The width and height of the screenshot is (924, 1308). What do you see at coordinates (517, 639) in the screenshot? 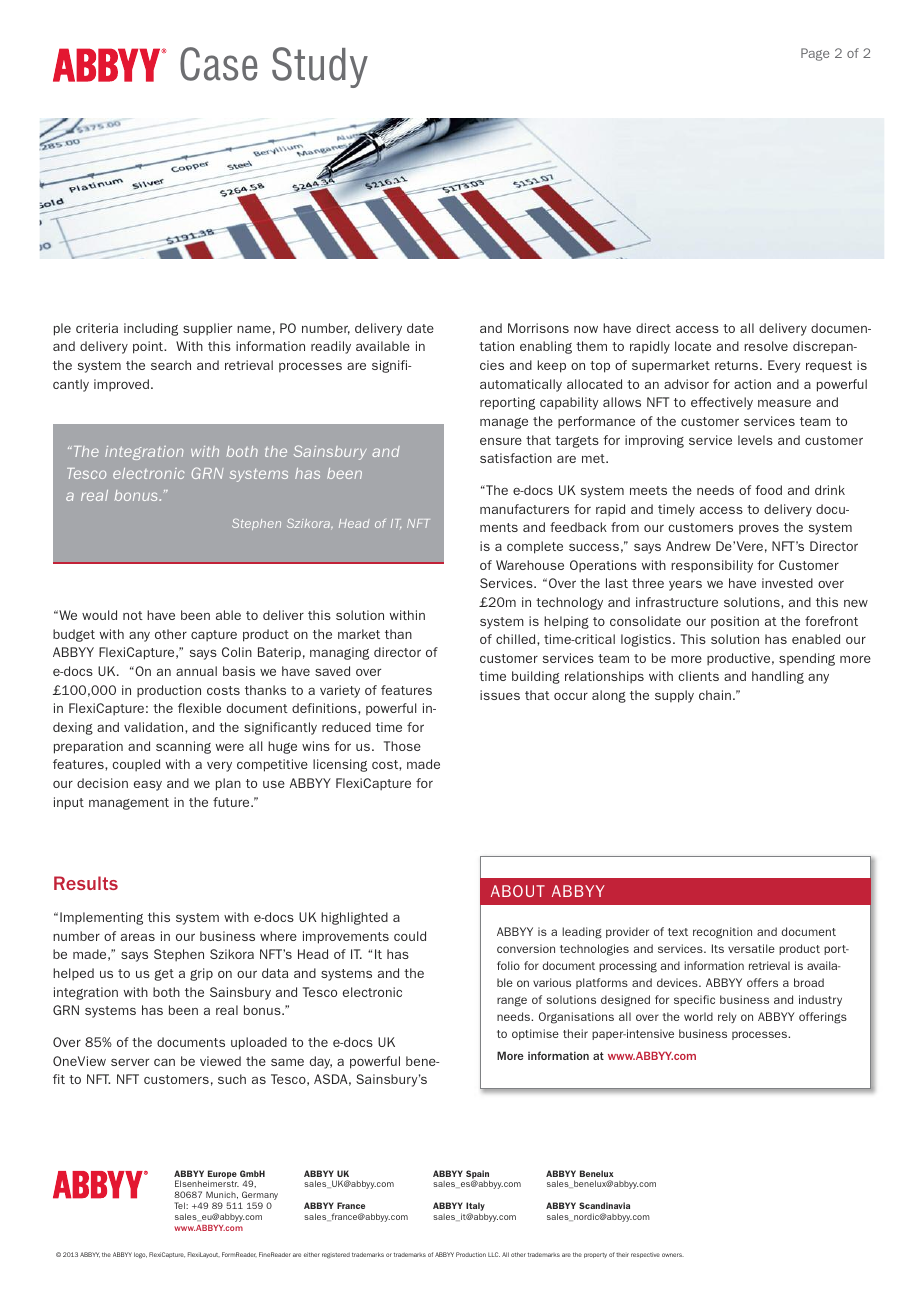
I see `chilled` at bounding box center [517, 639].
